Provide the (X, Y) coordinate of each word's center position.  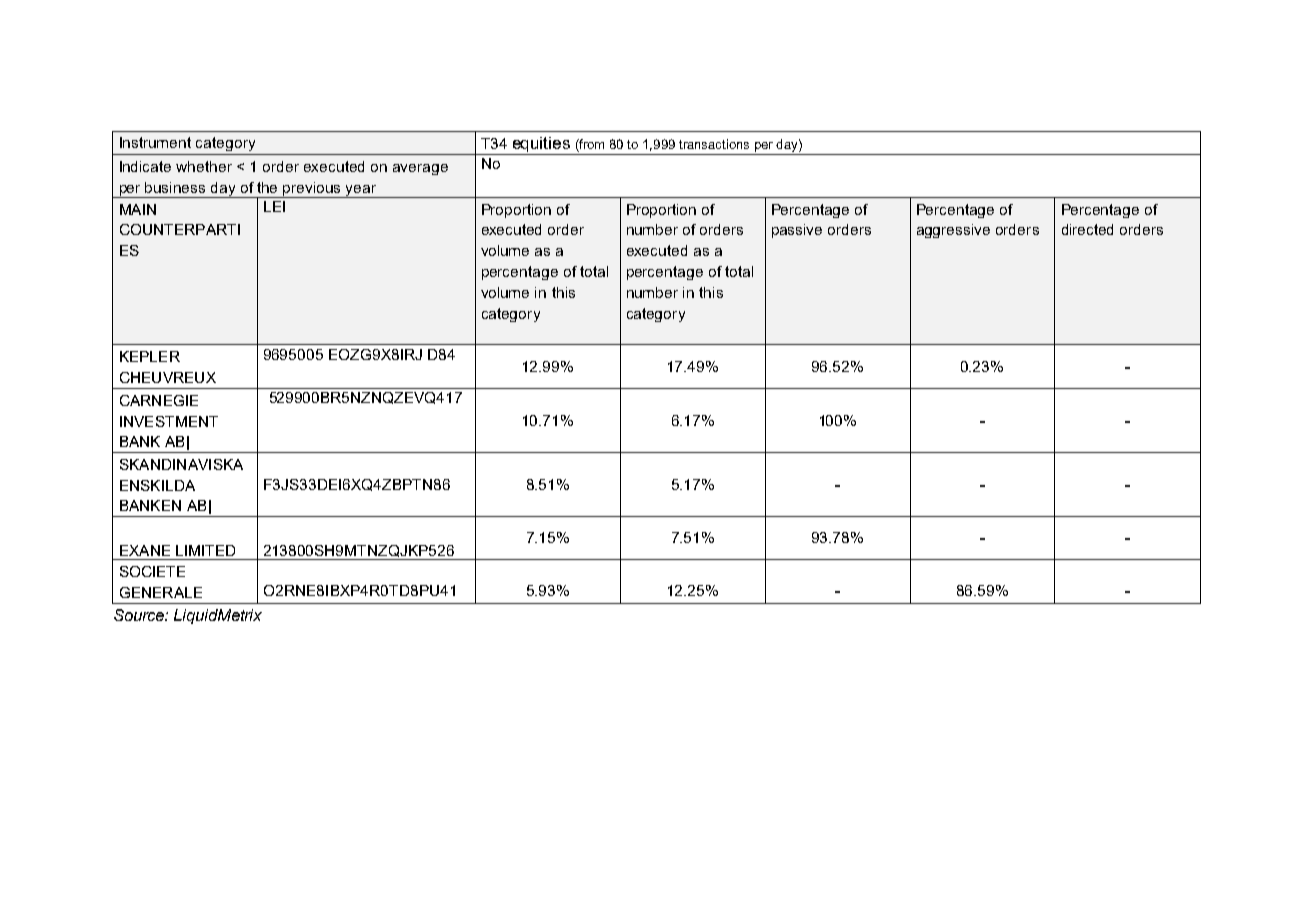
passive (797, 231)
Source (140, 615)
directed (1087, 229)
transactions (714, 144)
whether (204, 166)
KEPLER (150, 356)
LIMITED (205, 550)
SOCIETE (152, 571)
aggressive (953, 231)
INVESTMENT (169, 421)
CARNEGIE (159, 400)
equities (541, 146)
